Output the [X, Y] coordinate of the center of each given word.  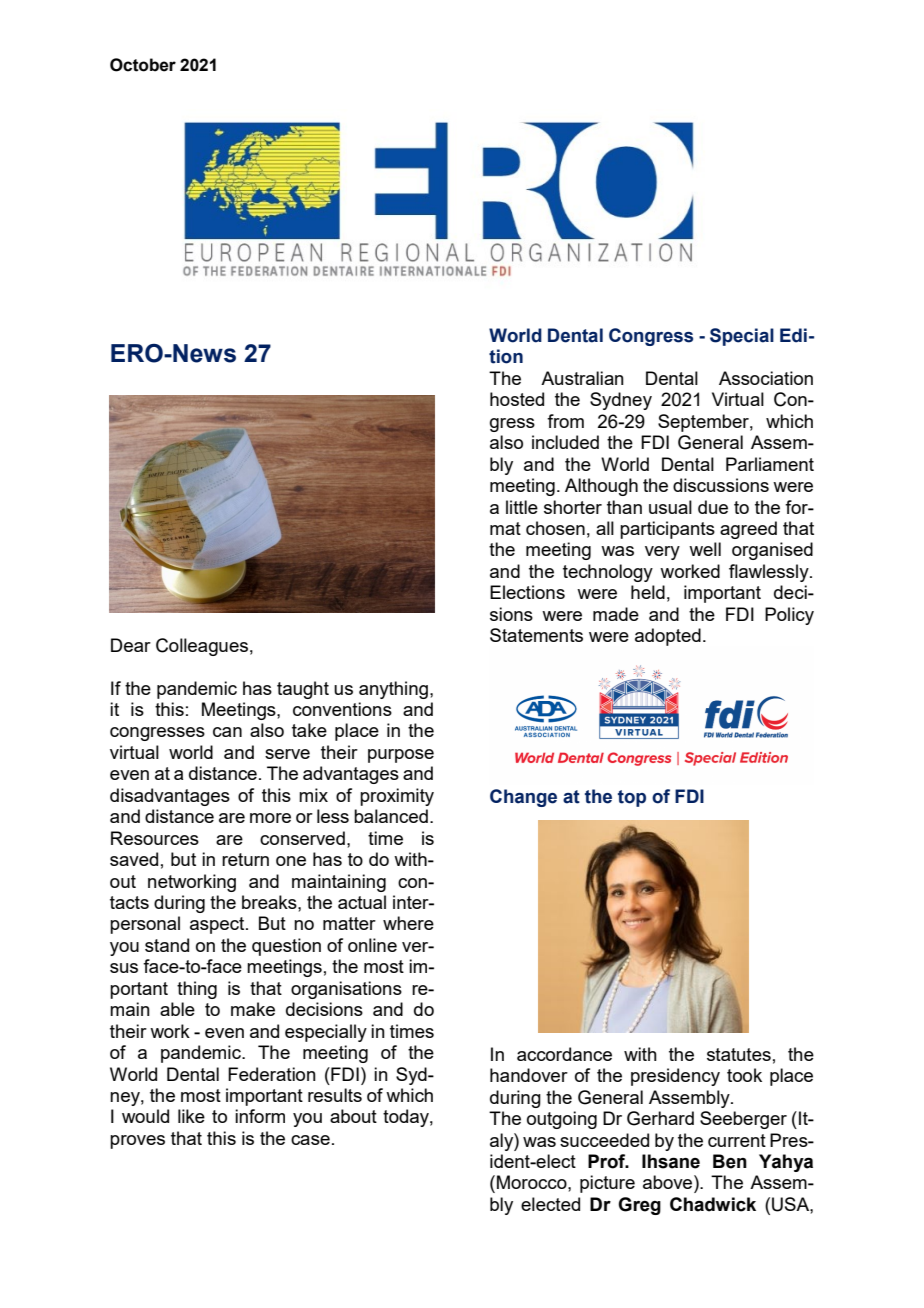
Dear [131, 645]
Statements [536, 635]
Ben [730, 1161]
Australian [582, 378]
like [191, 1116]
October [143, 65]
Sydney [621, 401]
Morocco [533, 1182]
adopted [668, 637]
